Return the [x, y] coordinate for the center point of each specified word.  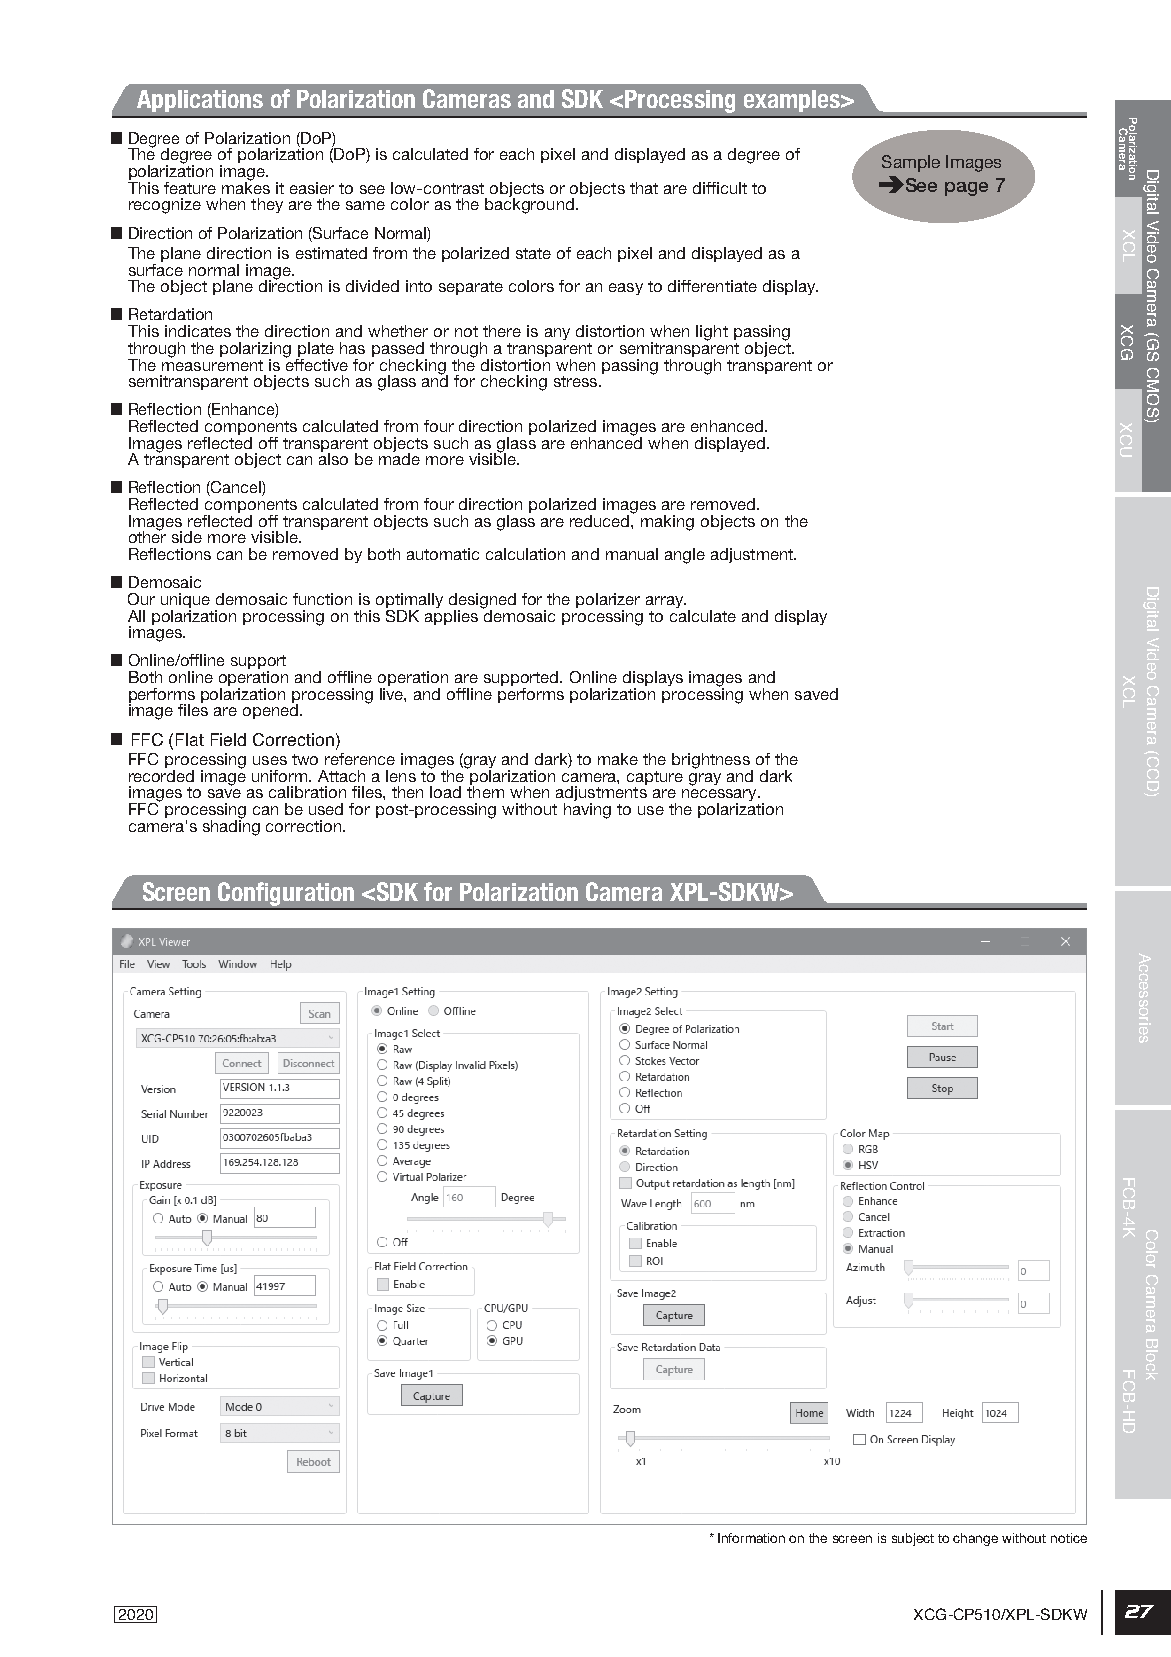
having [587, 811]
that [644, 188]
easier [312, 188]
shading [231, 826]
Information [751, 1538]
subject [913, 1539]
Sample [911, 163]
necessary [720, 796]
